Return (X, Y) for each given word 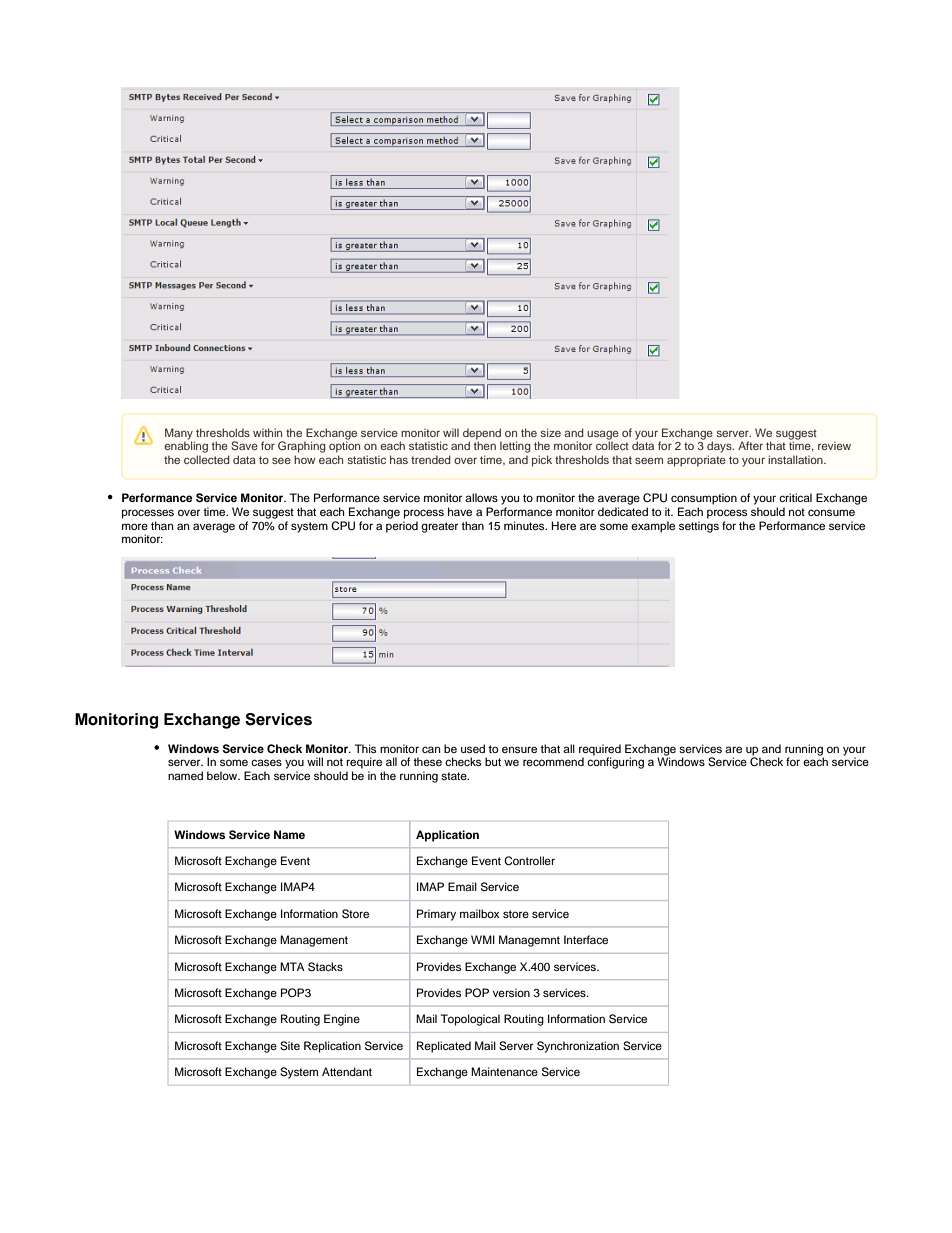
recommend (553, 761)
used (473, 748)
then (485, 445)
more (135, 526)
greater (439, 527)
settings (699, 527)
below (223, 775)
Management (314, 941)
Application (447, 836)
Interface (586, 939)
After (750, 445)
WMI (483, 939)
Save (244, 445)
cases (266, 762)
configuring (615, 763)
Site (290, 1046)
